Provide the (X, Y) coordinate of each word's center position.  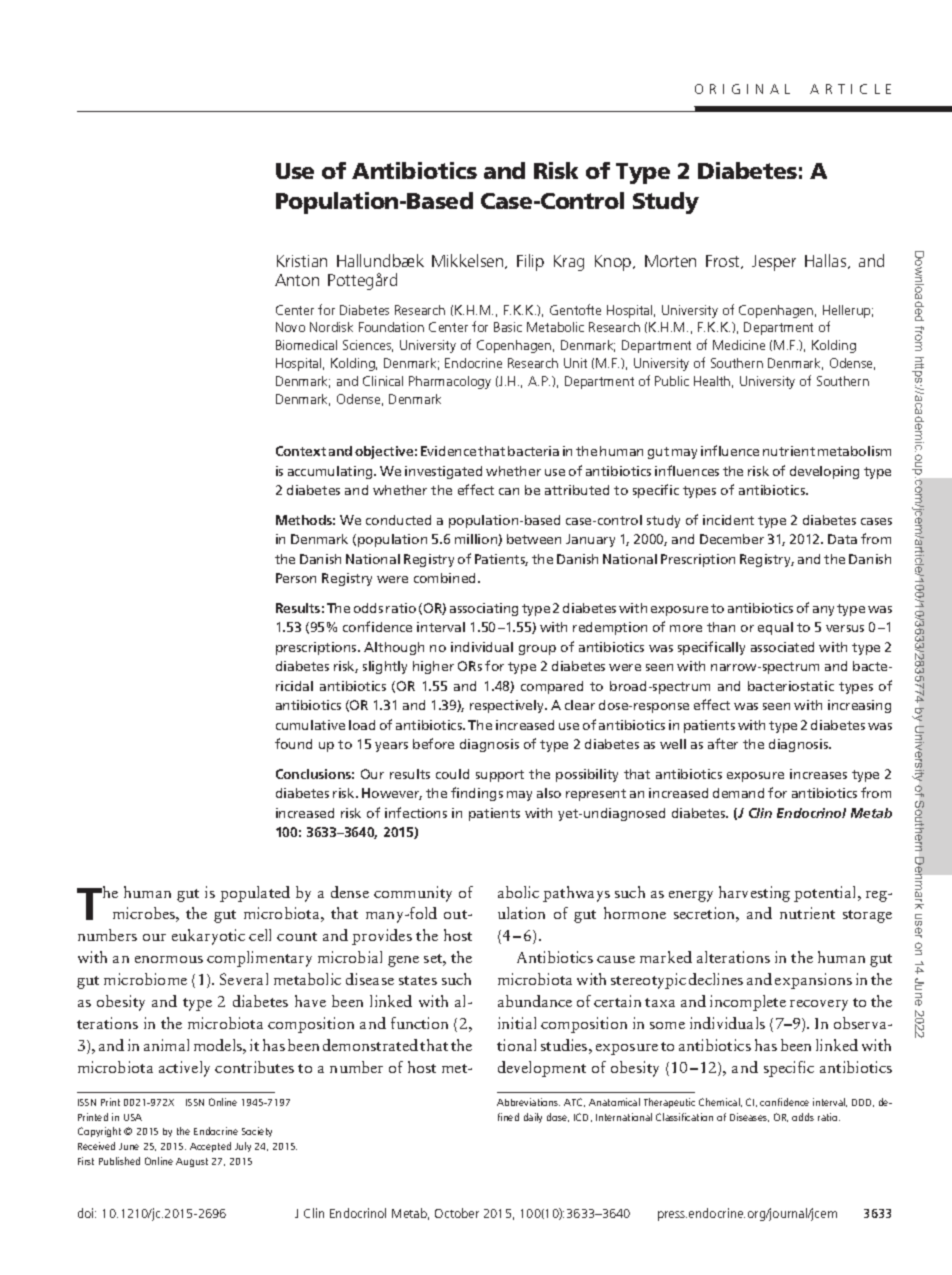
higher (433, 667)
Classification (684, 1117)
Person (296, 578)
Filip (530, 262)
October (457, 1213)
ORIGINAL (742, 89)
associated (782, 647)
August (192, 1162)
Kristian (302, 261)
